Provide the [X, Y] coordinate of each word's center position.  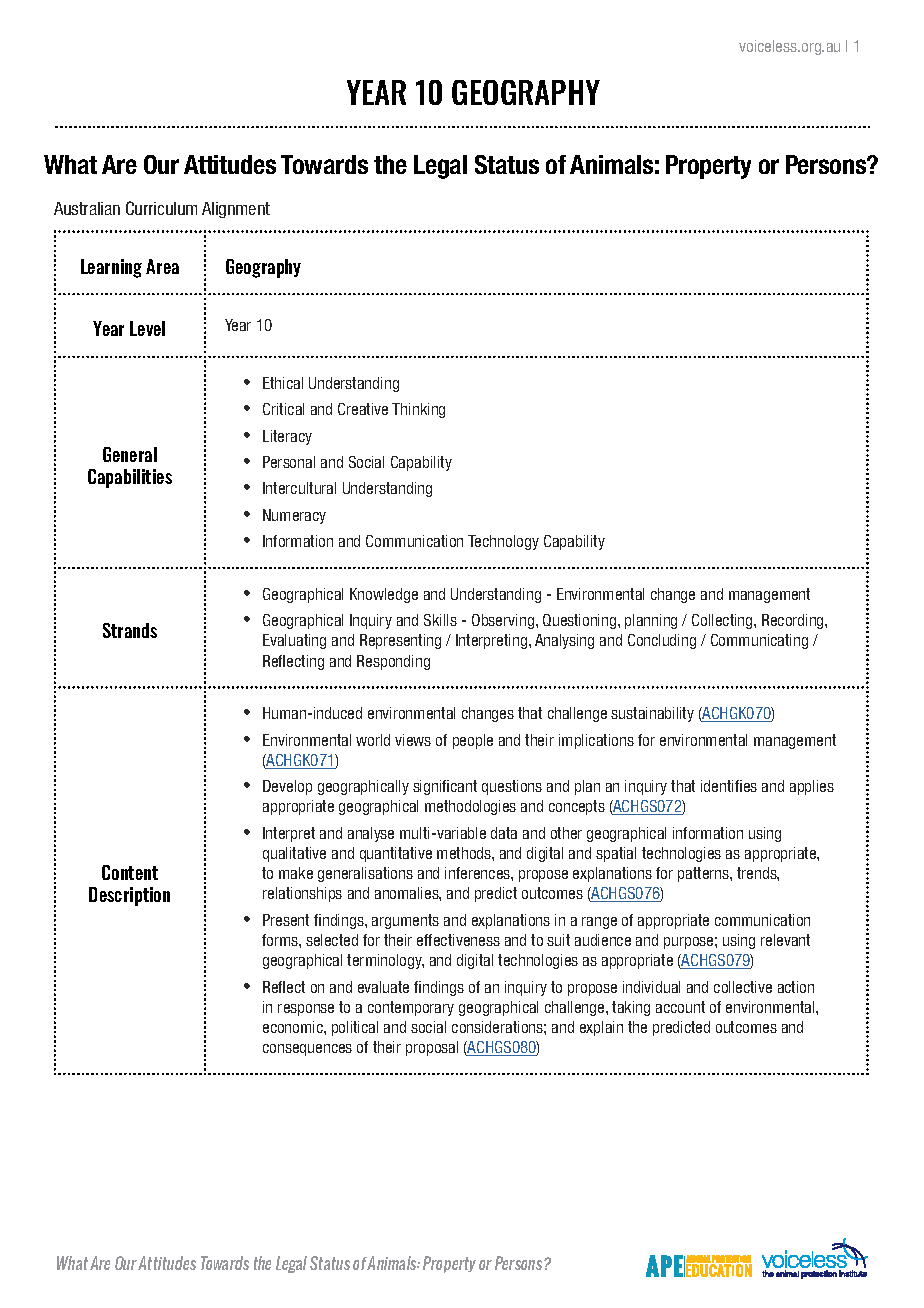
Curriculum [161, 208]
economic [294, 1027]
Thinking [418, 410]
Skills [440, 620]
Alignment [236, 210]
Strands [130, 630]
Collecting [723, 621]
